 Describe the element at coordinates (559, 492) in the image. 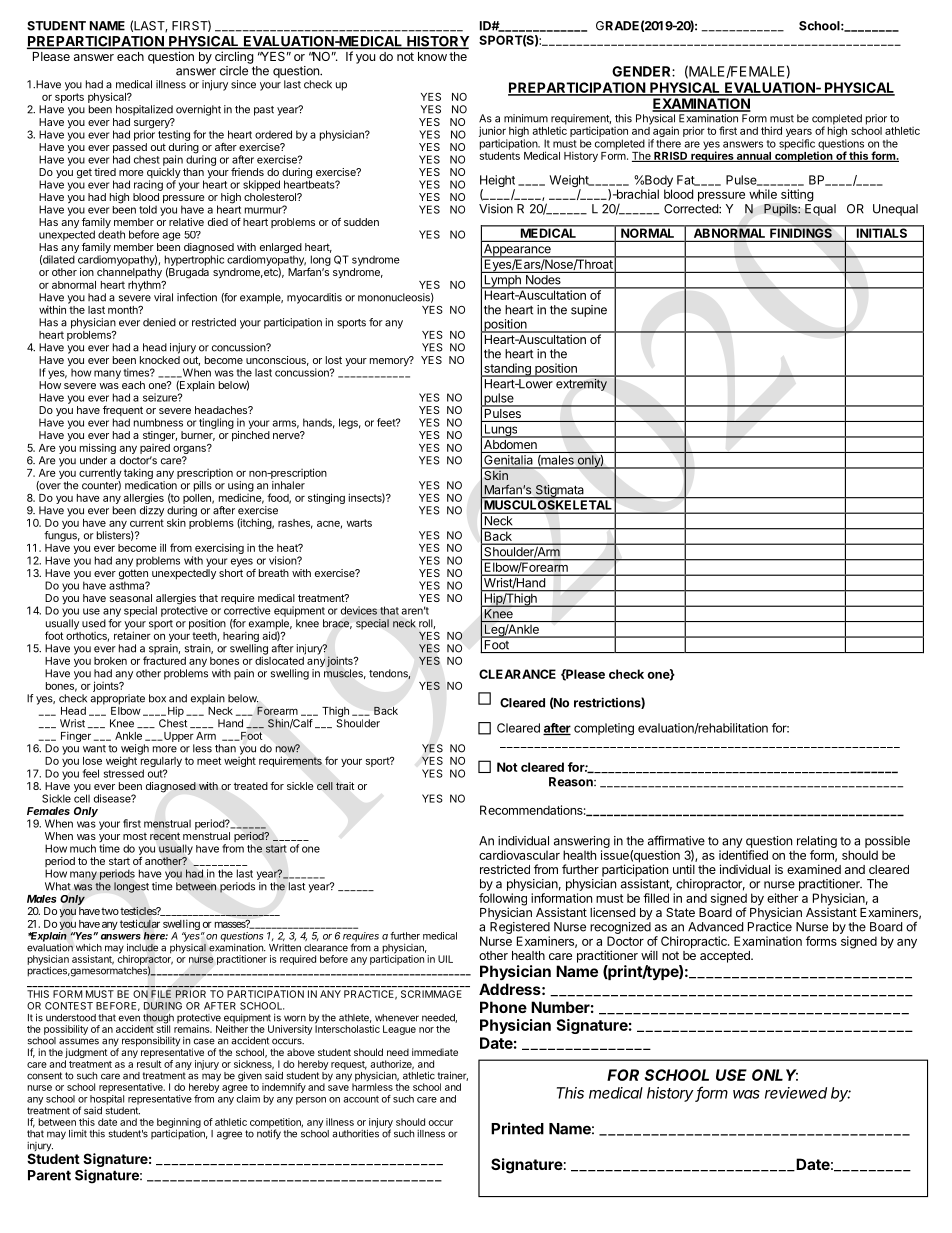

I see `Stigmata` at that location.
